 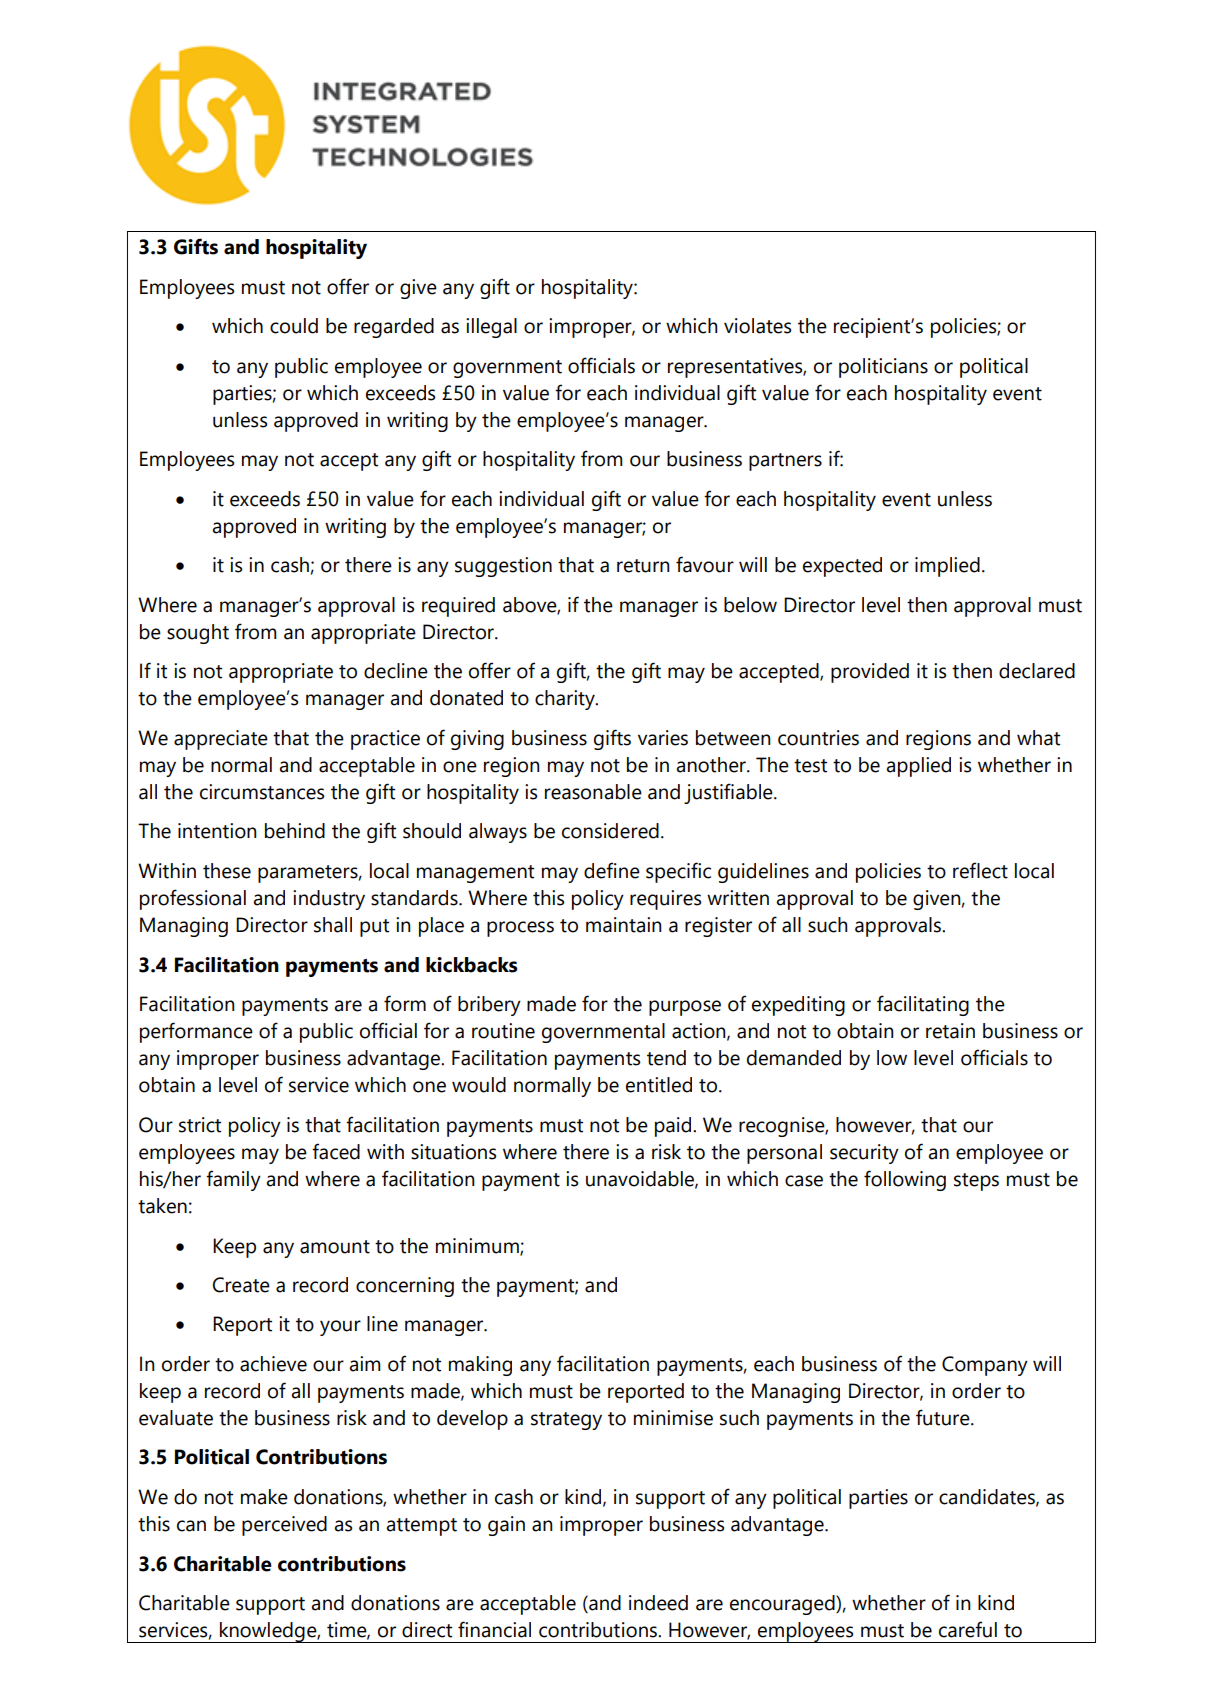 I want to click on retain, so click(x=950, y=1031).
